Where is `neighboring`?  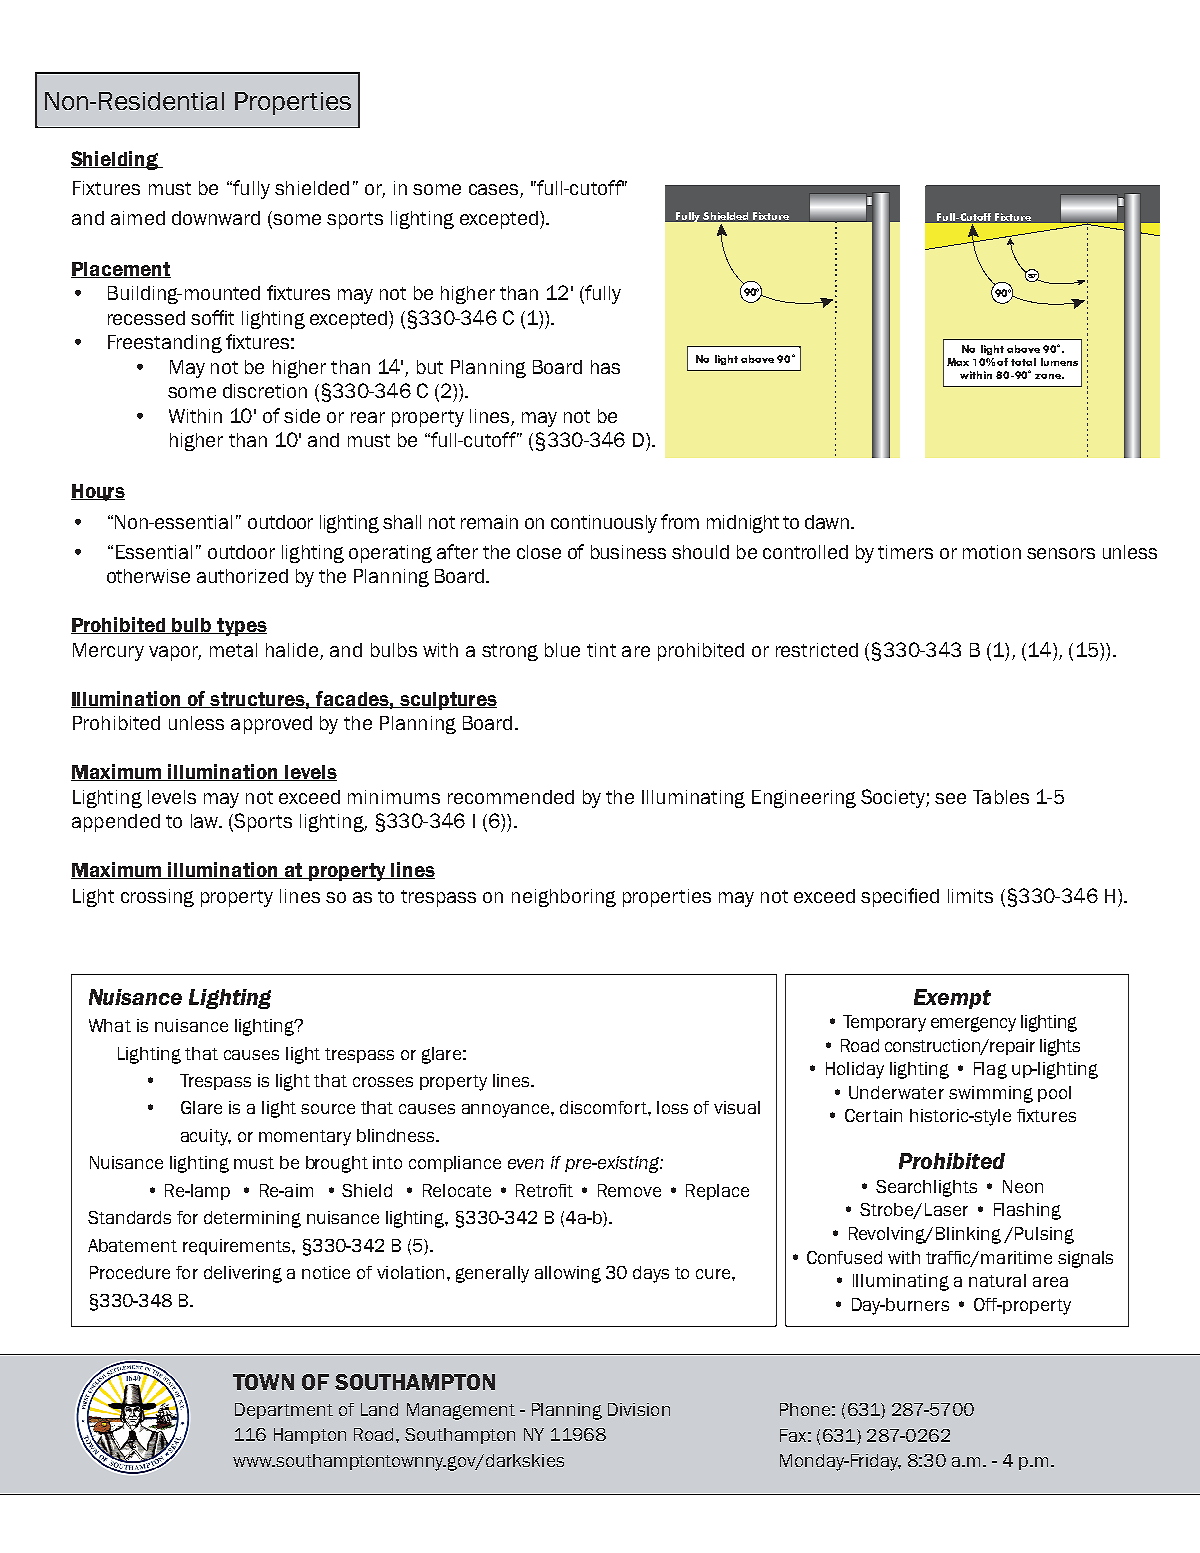
neighboring is located at coordinates (564, 898).
